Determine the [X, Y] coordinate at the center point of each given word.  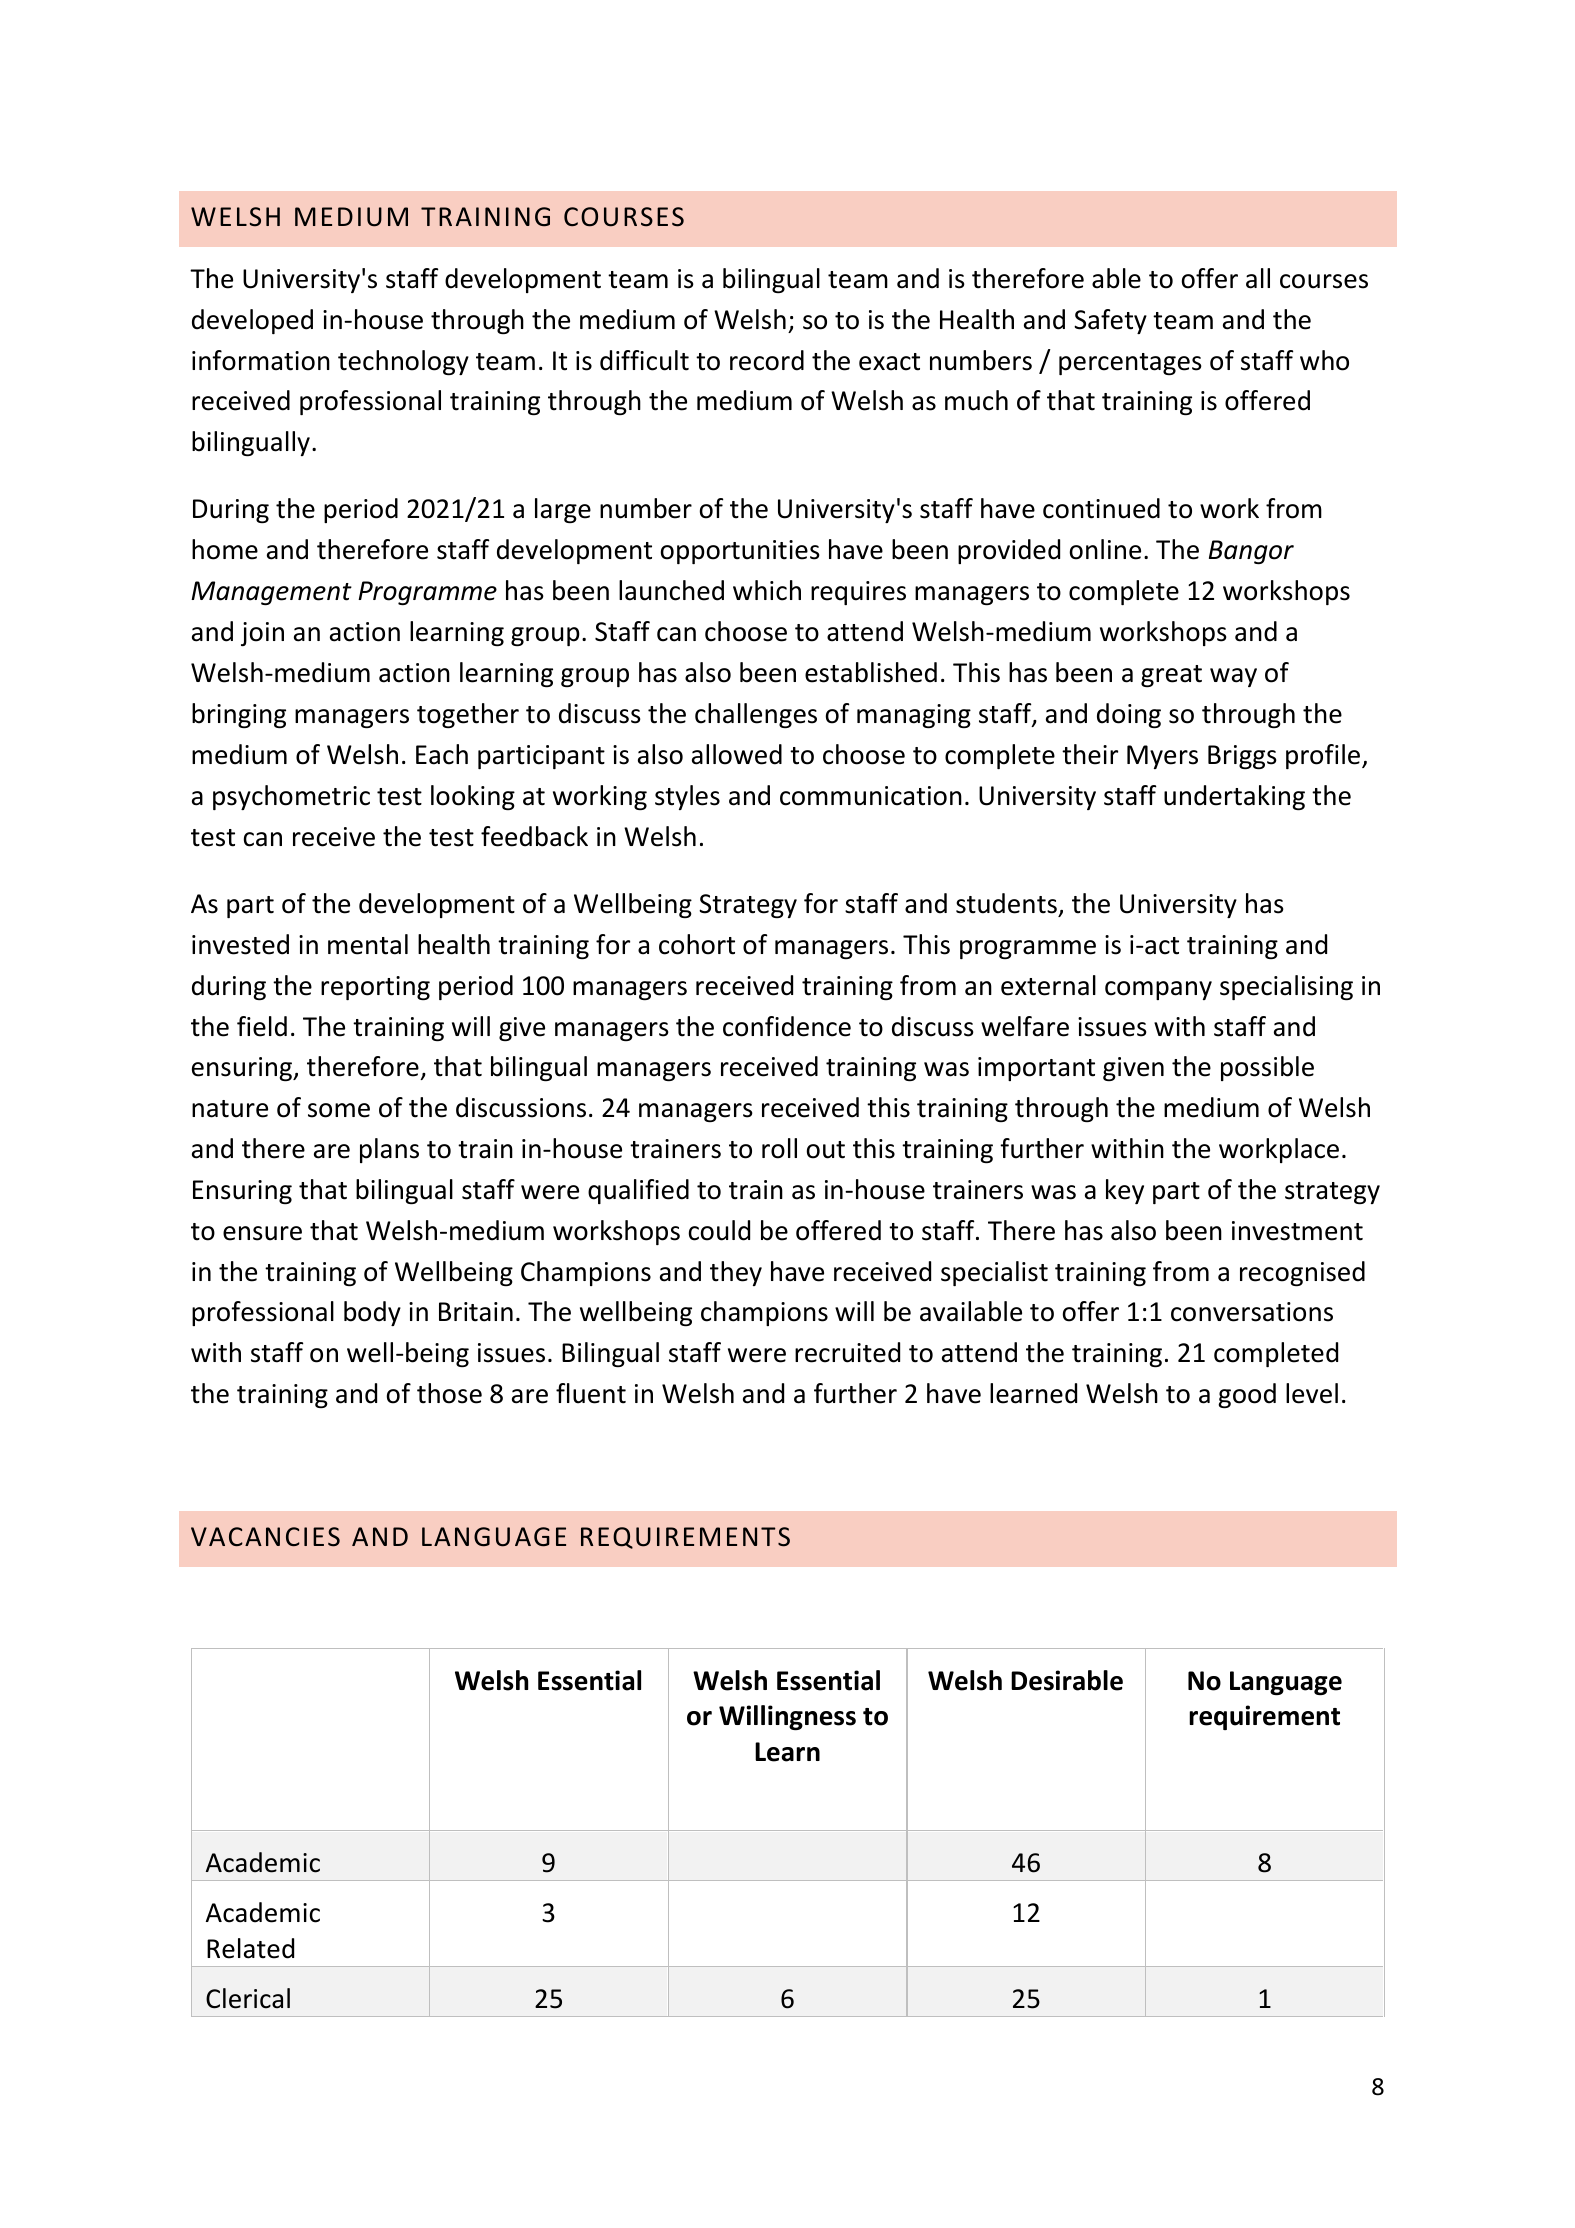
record [767, 360]
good [1247, 1395]
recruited [847, 1352]
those [449, 1393]
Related [250, 1948]
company [1158, 990]
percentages [1130, 364]
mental [368, 944]
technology [403, 362]
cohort [697, 944]
